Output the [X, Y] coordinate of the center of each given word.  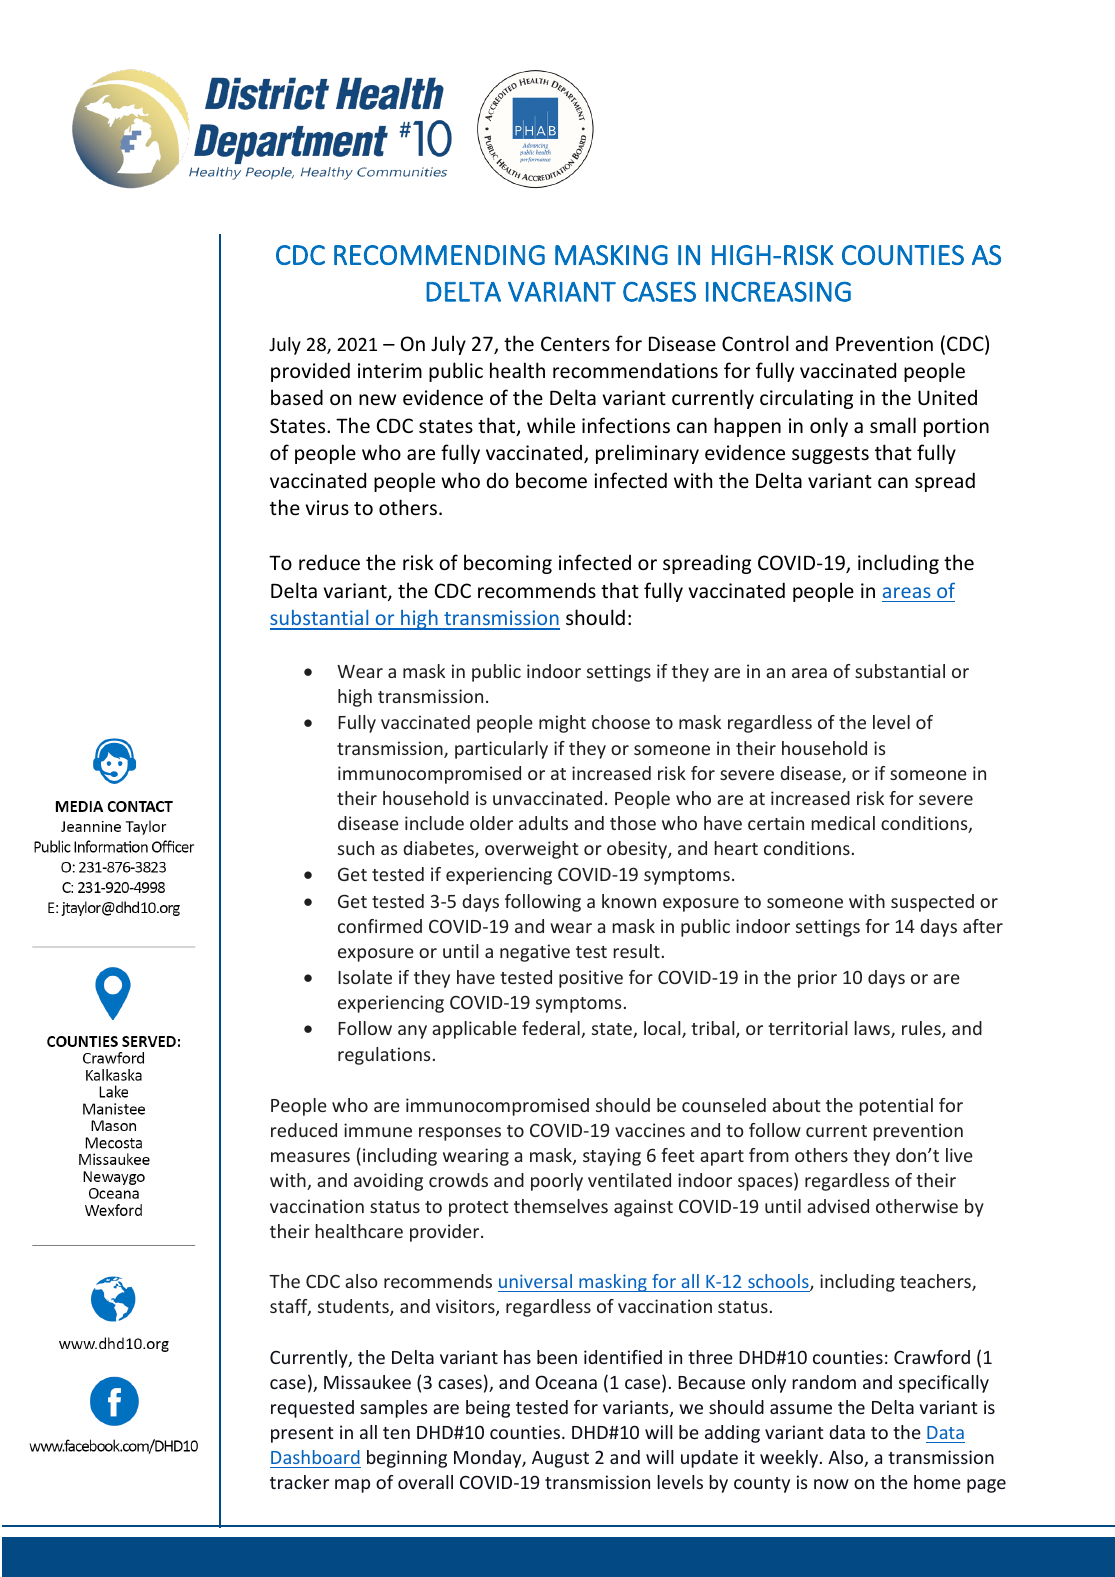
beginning [407, 1459]
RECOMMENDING [439, 255]
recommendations [635, 370]
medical [843, 823]
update [709, 1459]
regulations [384, 1056]
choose [621, 722]
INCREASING [778, 291]
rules [922, 1029]
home [937, 1482]
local [663, 1029]
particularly [501, 750]
